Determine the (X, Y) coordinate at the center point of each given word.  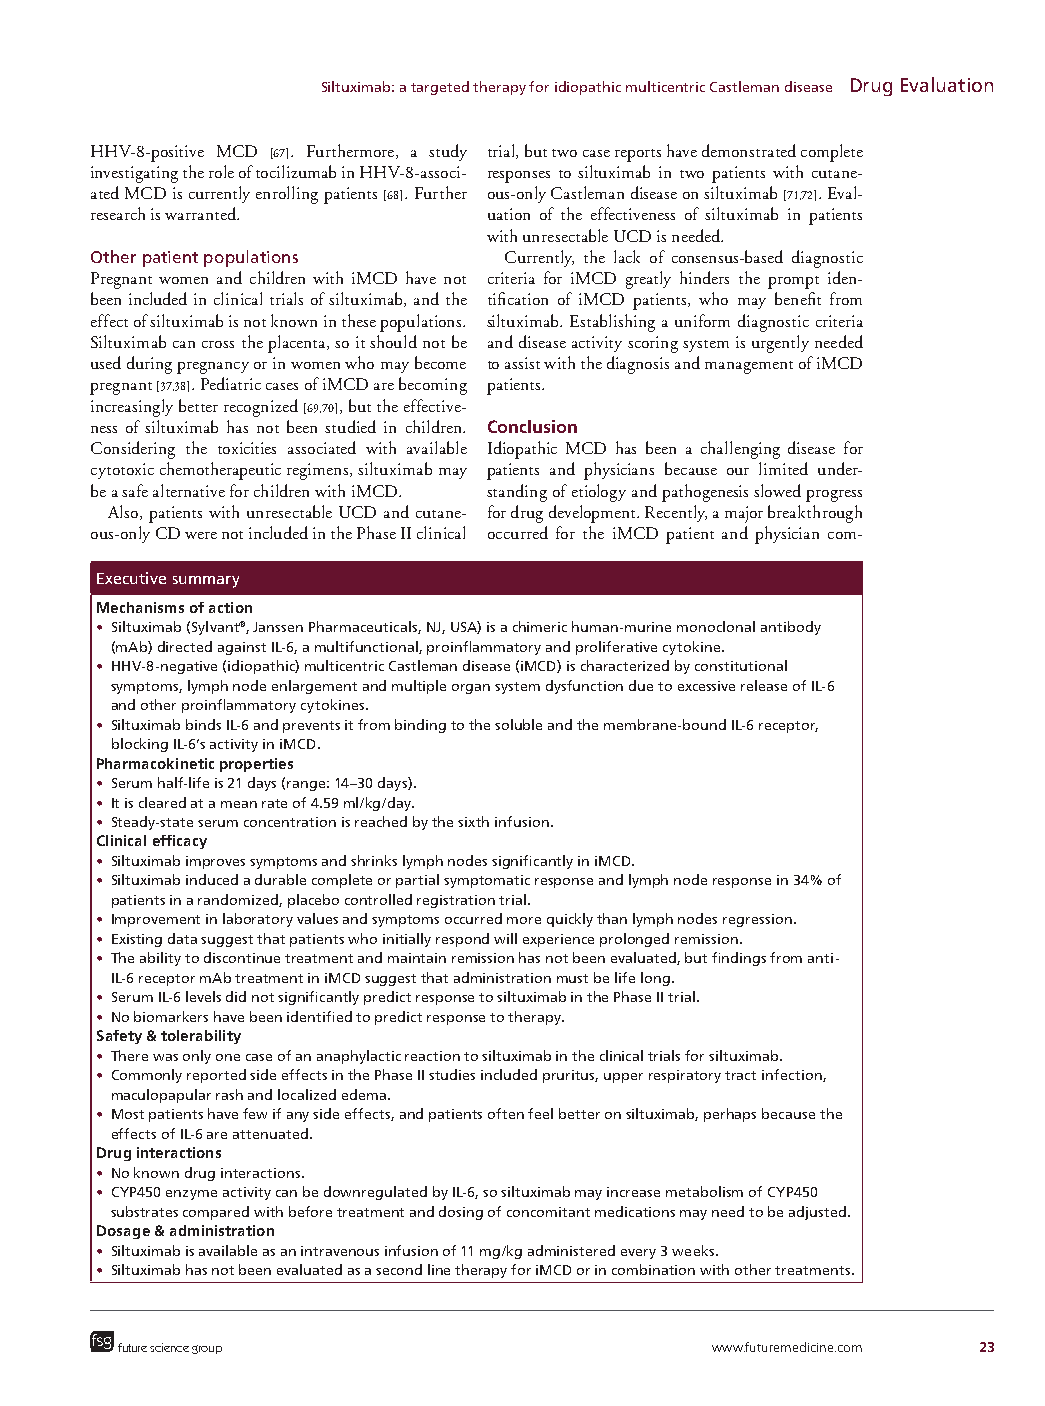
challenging (740, 450)
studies (452, 1074)
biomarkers (171, 1016)
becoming (433, 386)
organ (471, 689)
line (439, 1269)
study (448, 152)
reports (638, 155)
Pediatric (231, 383)
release (764, 685)
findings (739, 959)
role (221, 171)
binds (203, 724)
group (207, 1349)
